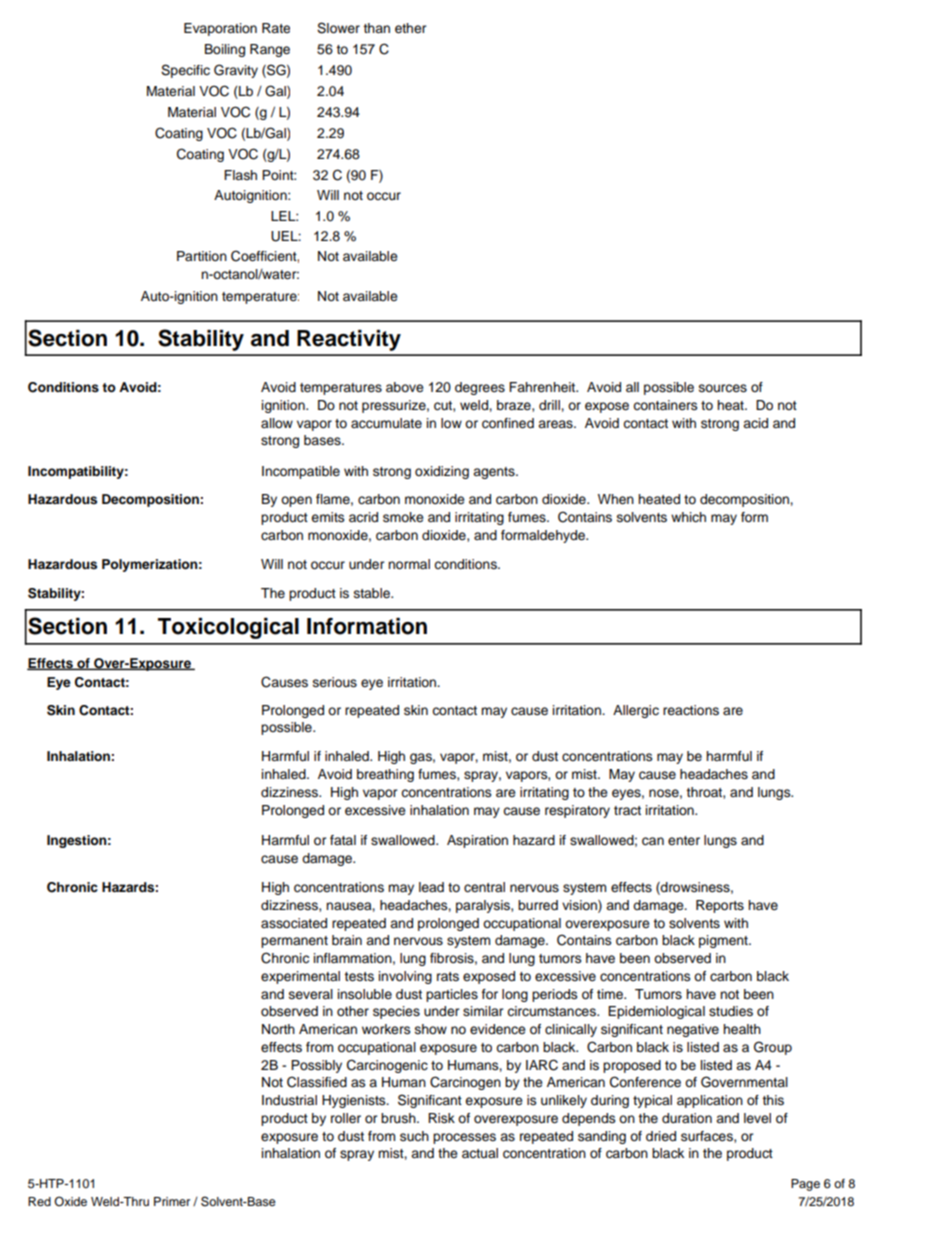 The height and width of the screenshot is (1233, 952). Describe the element at coordinates (409, 564) in the screenshot. I see `normal` at that location.
